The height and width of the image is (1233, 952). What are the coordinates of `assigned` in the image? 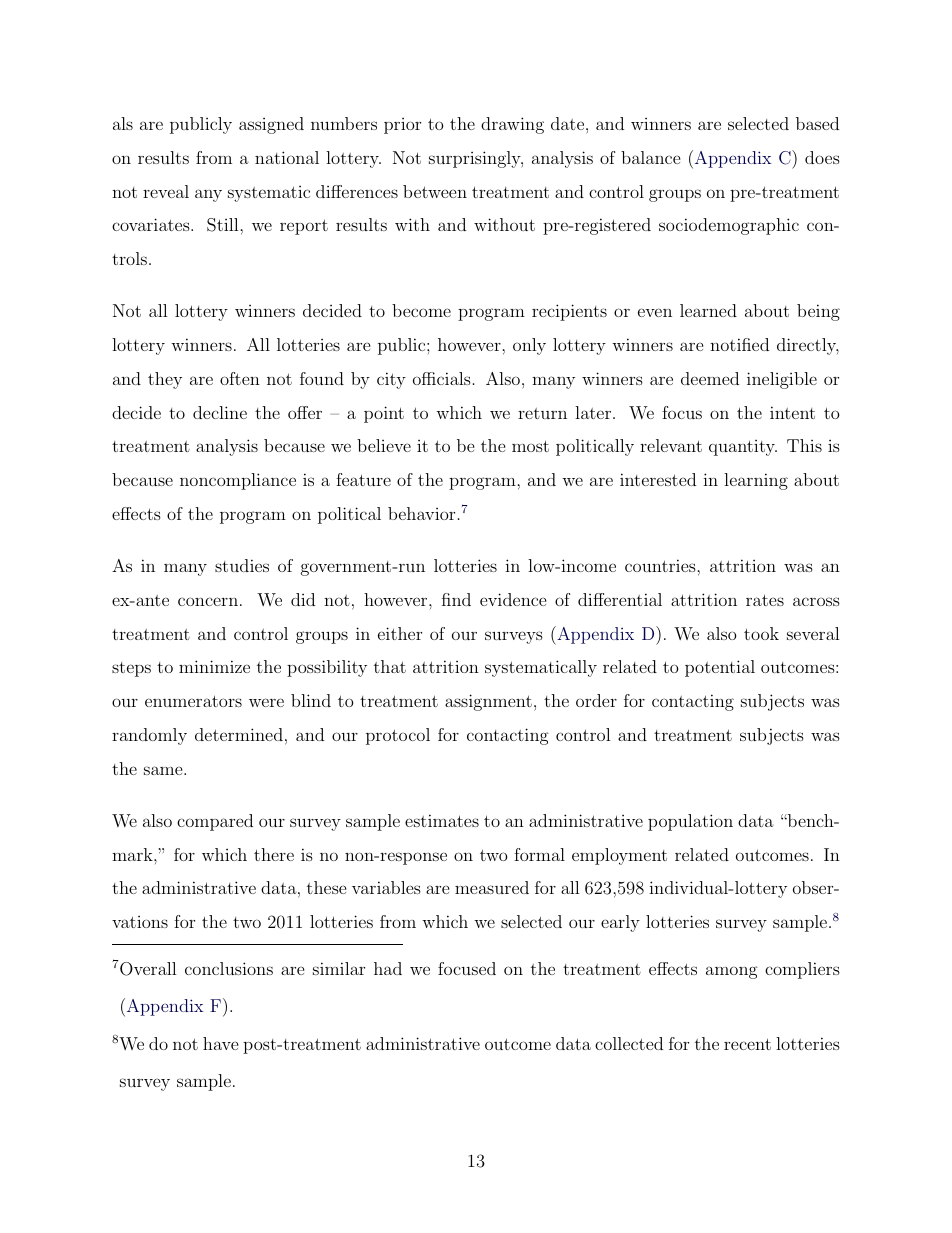 It's located at (271, 125).
